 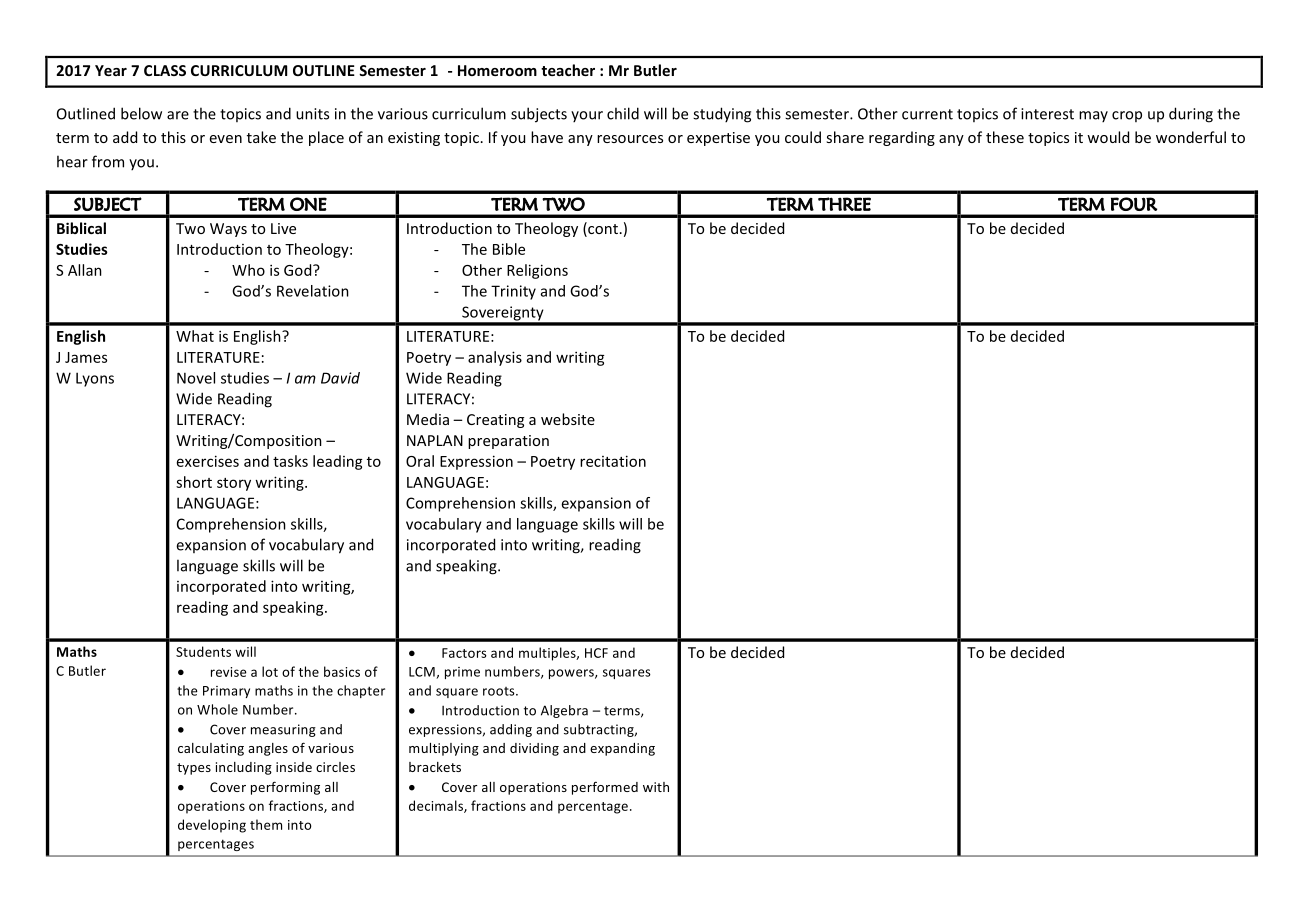 I want to click on developing, so click(x=212, y=826).
